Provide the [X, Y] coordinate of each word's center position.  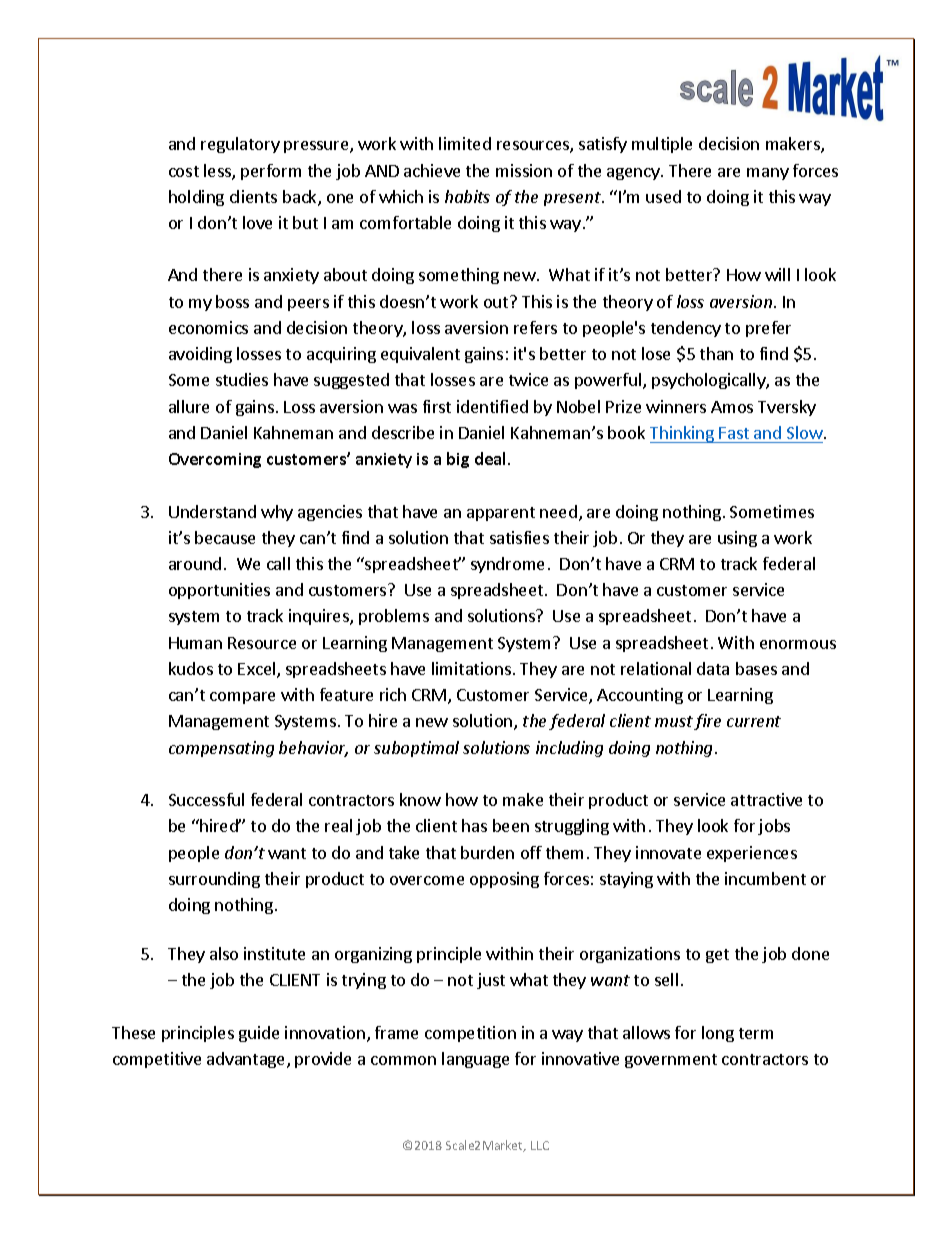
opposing [504, 880]
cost [184, 171]
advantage [247, 1060]
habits [467, 196]
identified [492, 406]
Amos [732, 407]
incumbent [765, 878]
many [768, 174]
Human [195, 643]
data [713, 668]
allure [189, 406]
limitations [471, 668]
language [475, 1060]
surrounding [214, 880]
